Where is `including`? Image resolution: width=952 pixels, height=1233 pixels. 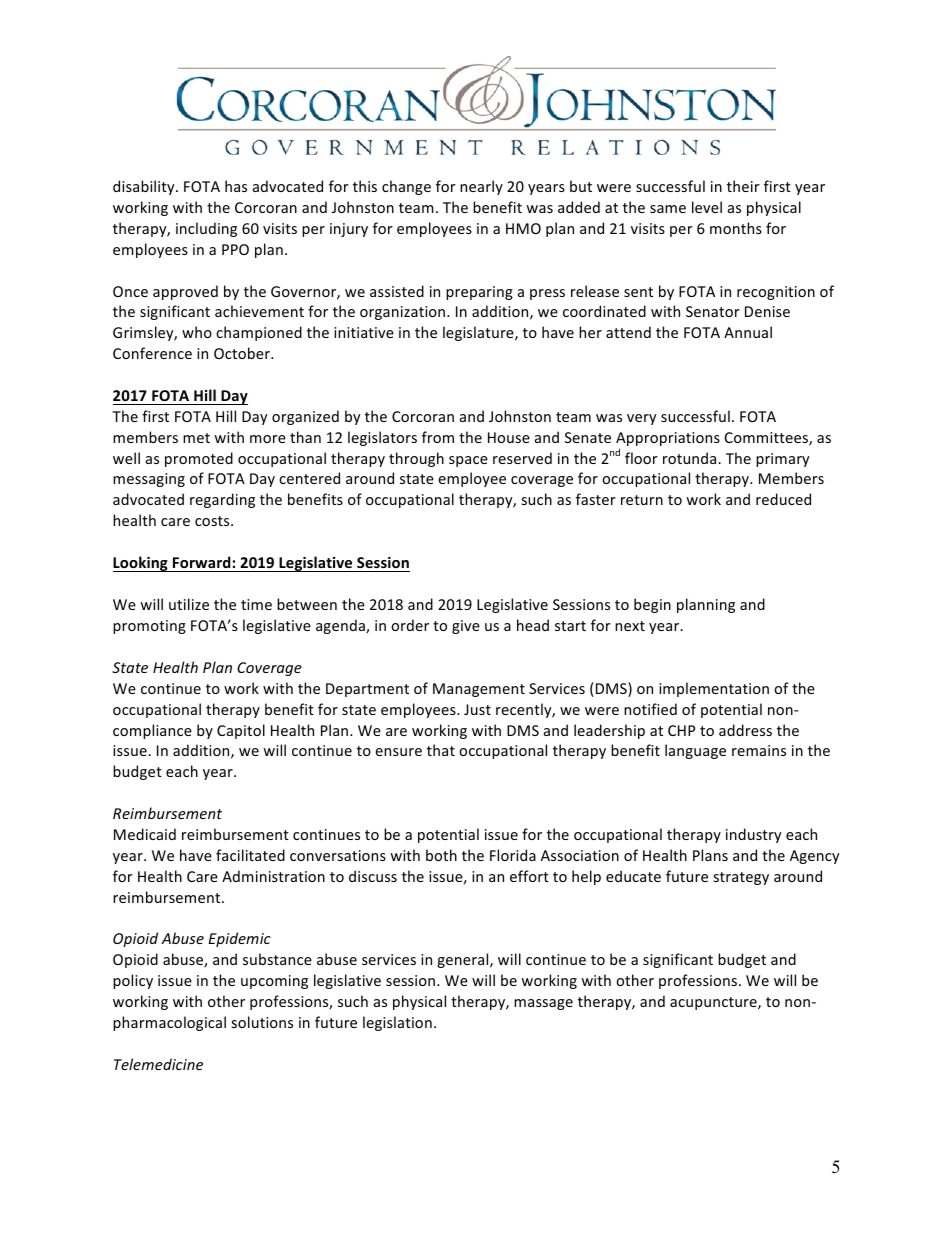
including is located at coordinates (206, 229).
